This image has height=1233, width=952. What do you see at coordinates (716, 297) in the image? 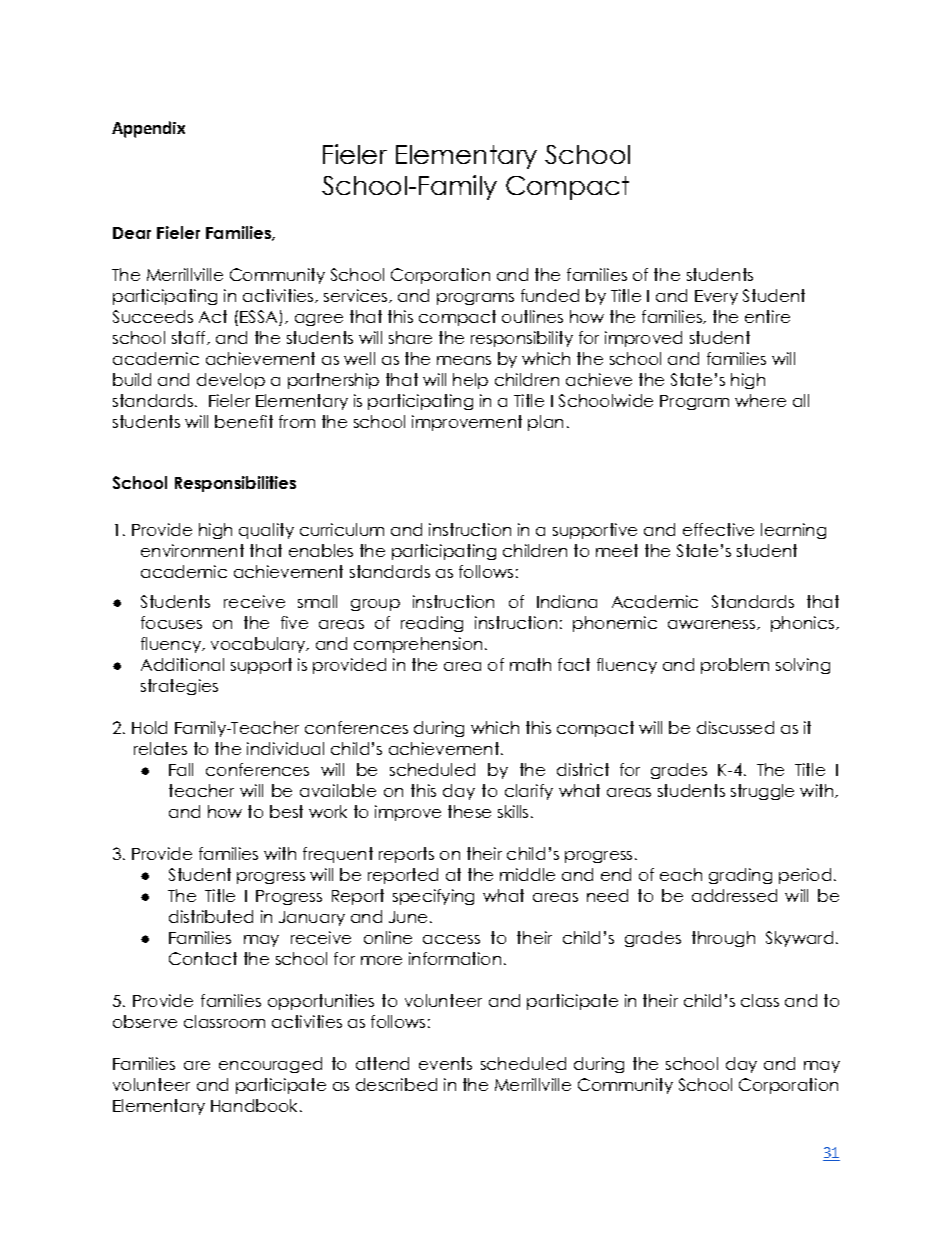
I see `Every` at bounding box center [716, 297].
